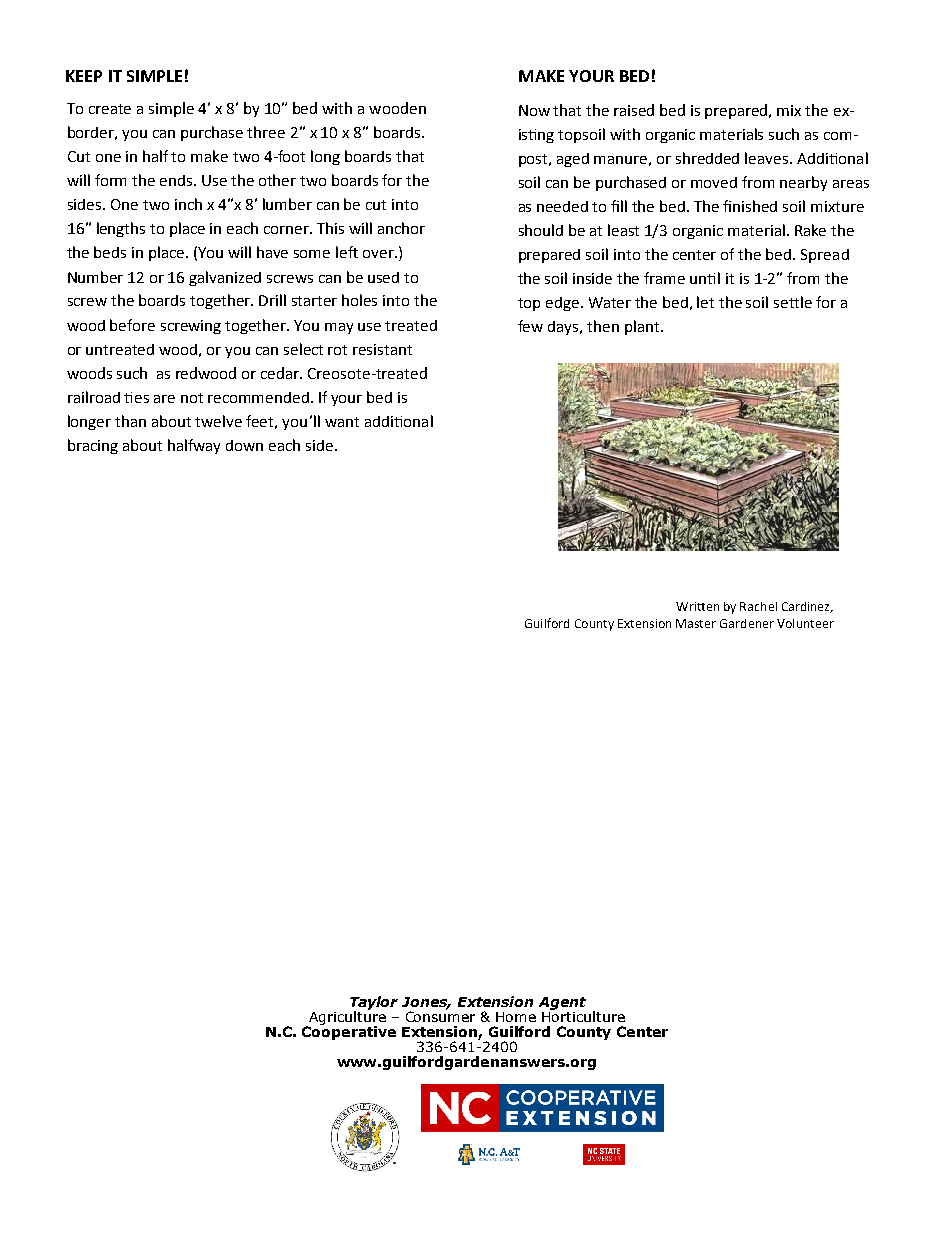 The height and width of the screenshot is (1233, 952). Describe the element at coordinates (534, 110) in the screenshot. I see `Now` at that location.
